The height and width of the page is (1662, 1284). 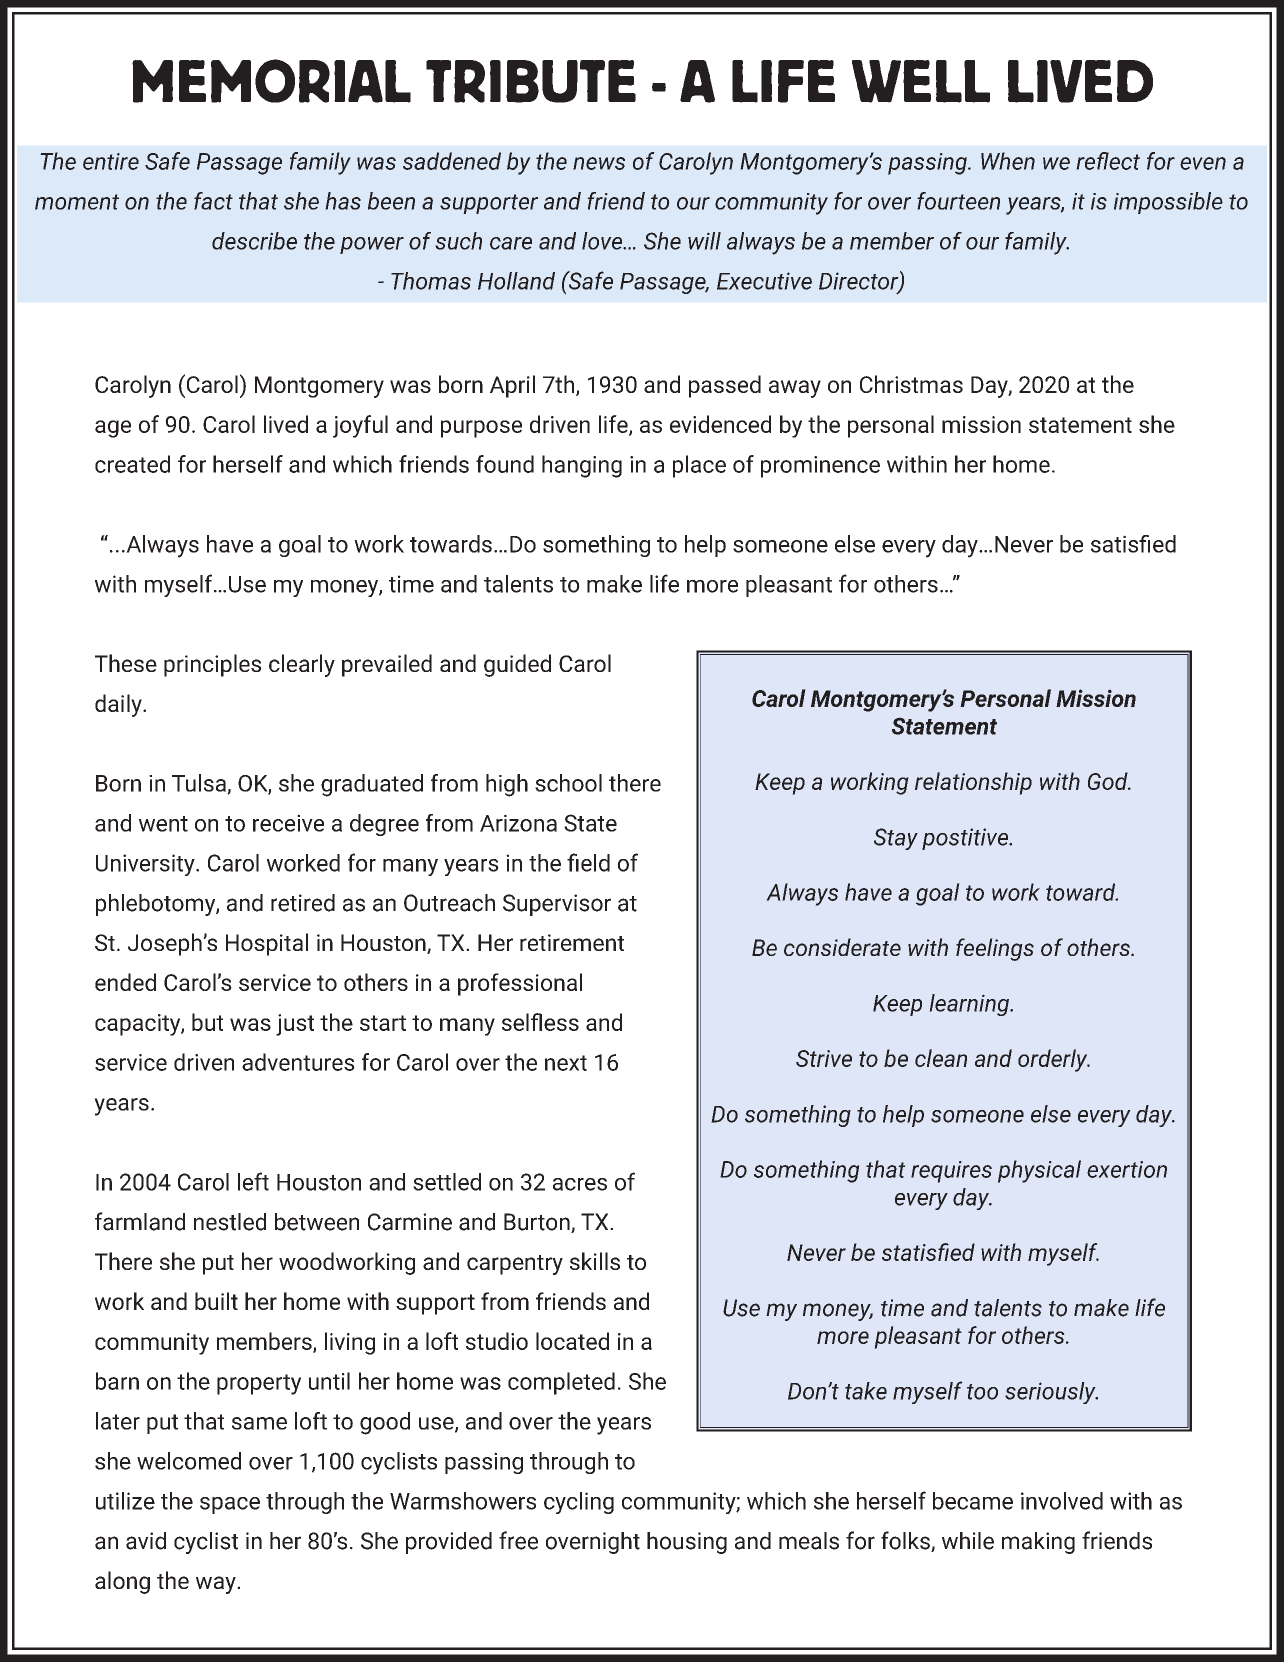 What do you see at coordinates (995, 949) in the page?
I see `feelings` at bounding box center [995, 949].
